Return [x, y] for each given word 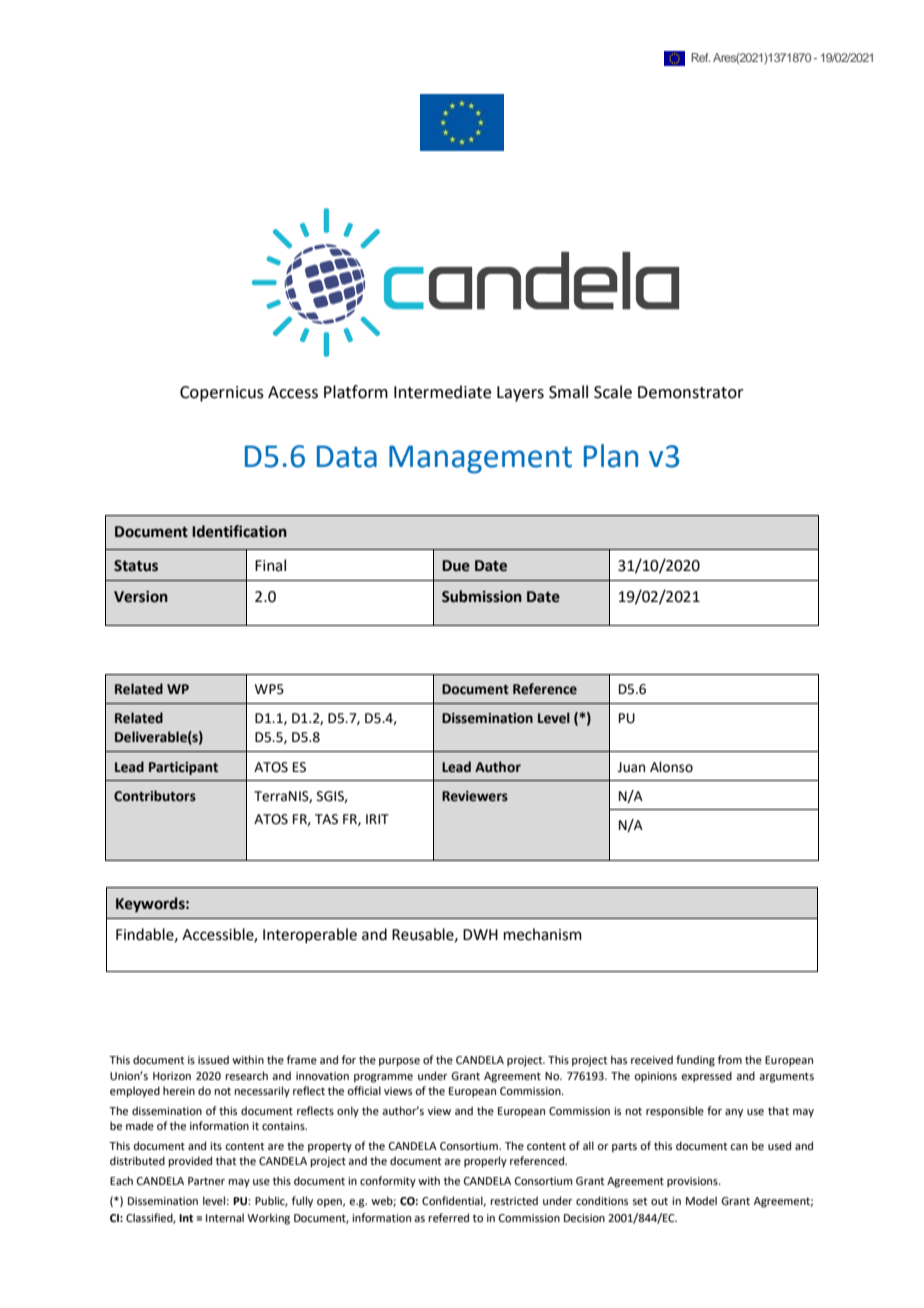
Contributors [155, 796]
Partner [206, 1181]
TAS [326, 819]
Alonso [671, 767]
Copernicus [222, 394]
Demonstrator [691, 392]
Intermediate [442, 392]
